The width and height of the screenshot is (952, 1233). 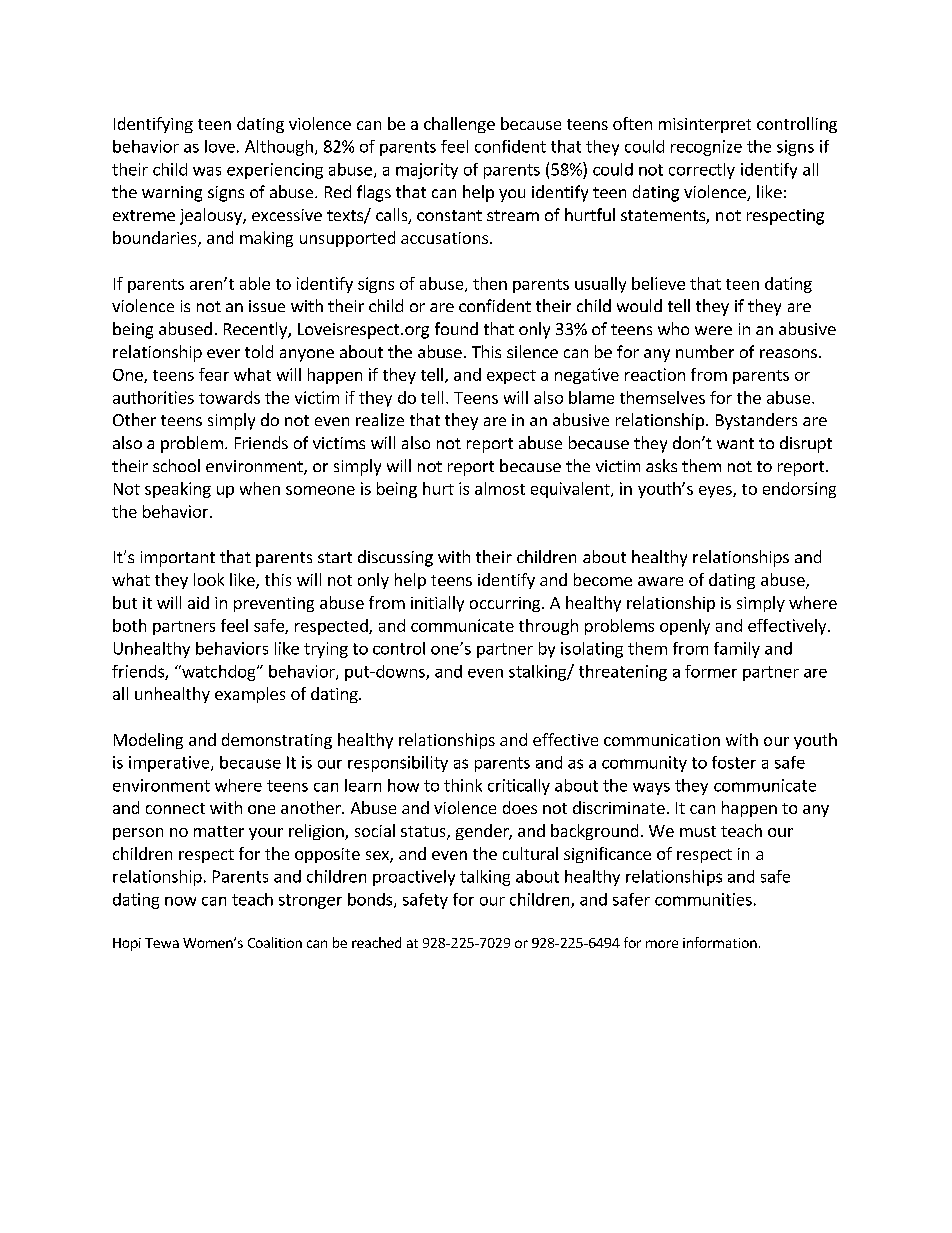 What do you see at coordinates (395, 558) in the screenshot?
I see `discussing` at bounding box center [395, 558].
